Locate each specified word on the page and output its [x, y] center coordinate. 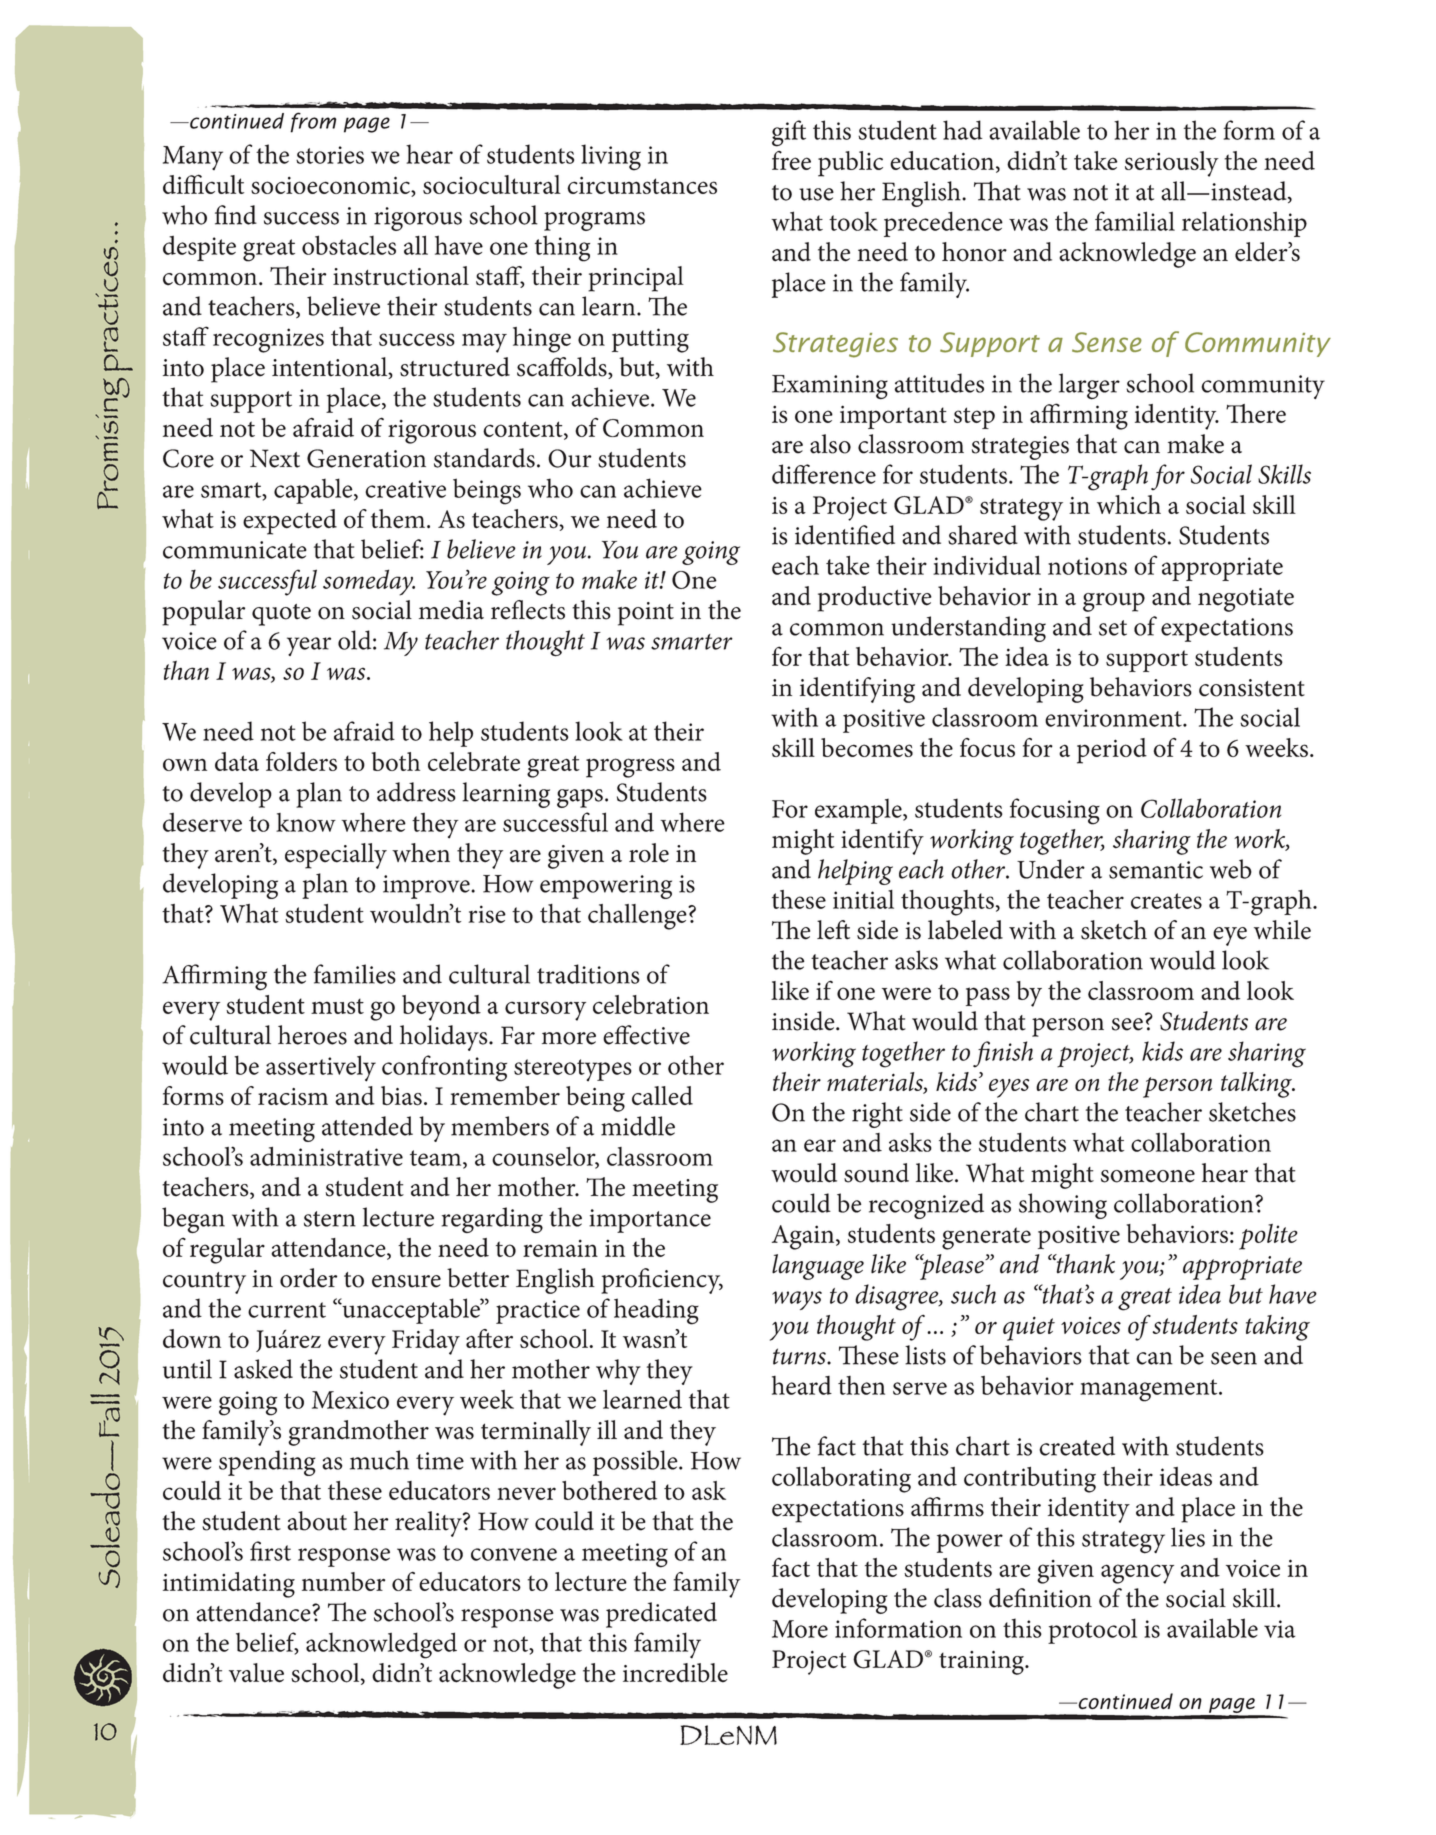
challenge [638, 917]
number [343, 1581]
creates [1166, 901]
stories [330, 155]
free [791, 160]
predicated [661, 1615]
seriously [1172, 164]
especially [336, 856]
